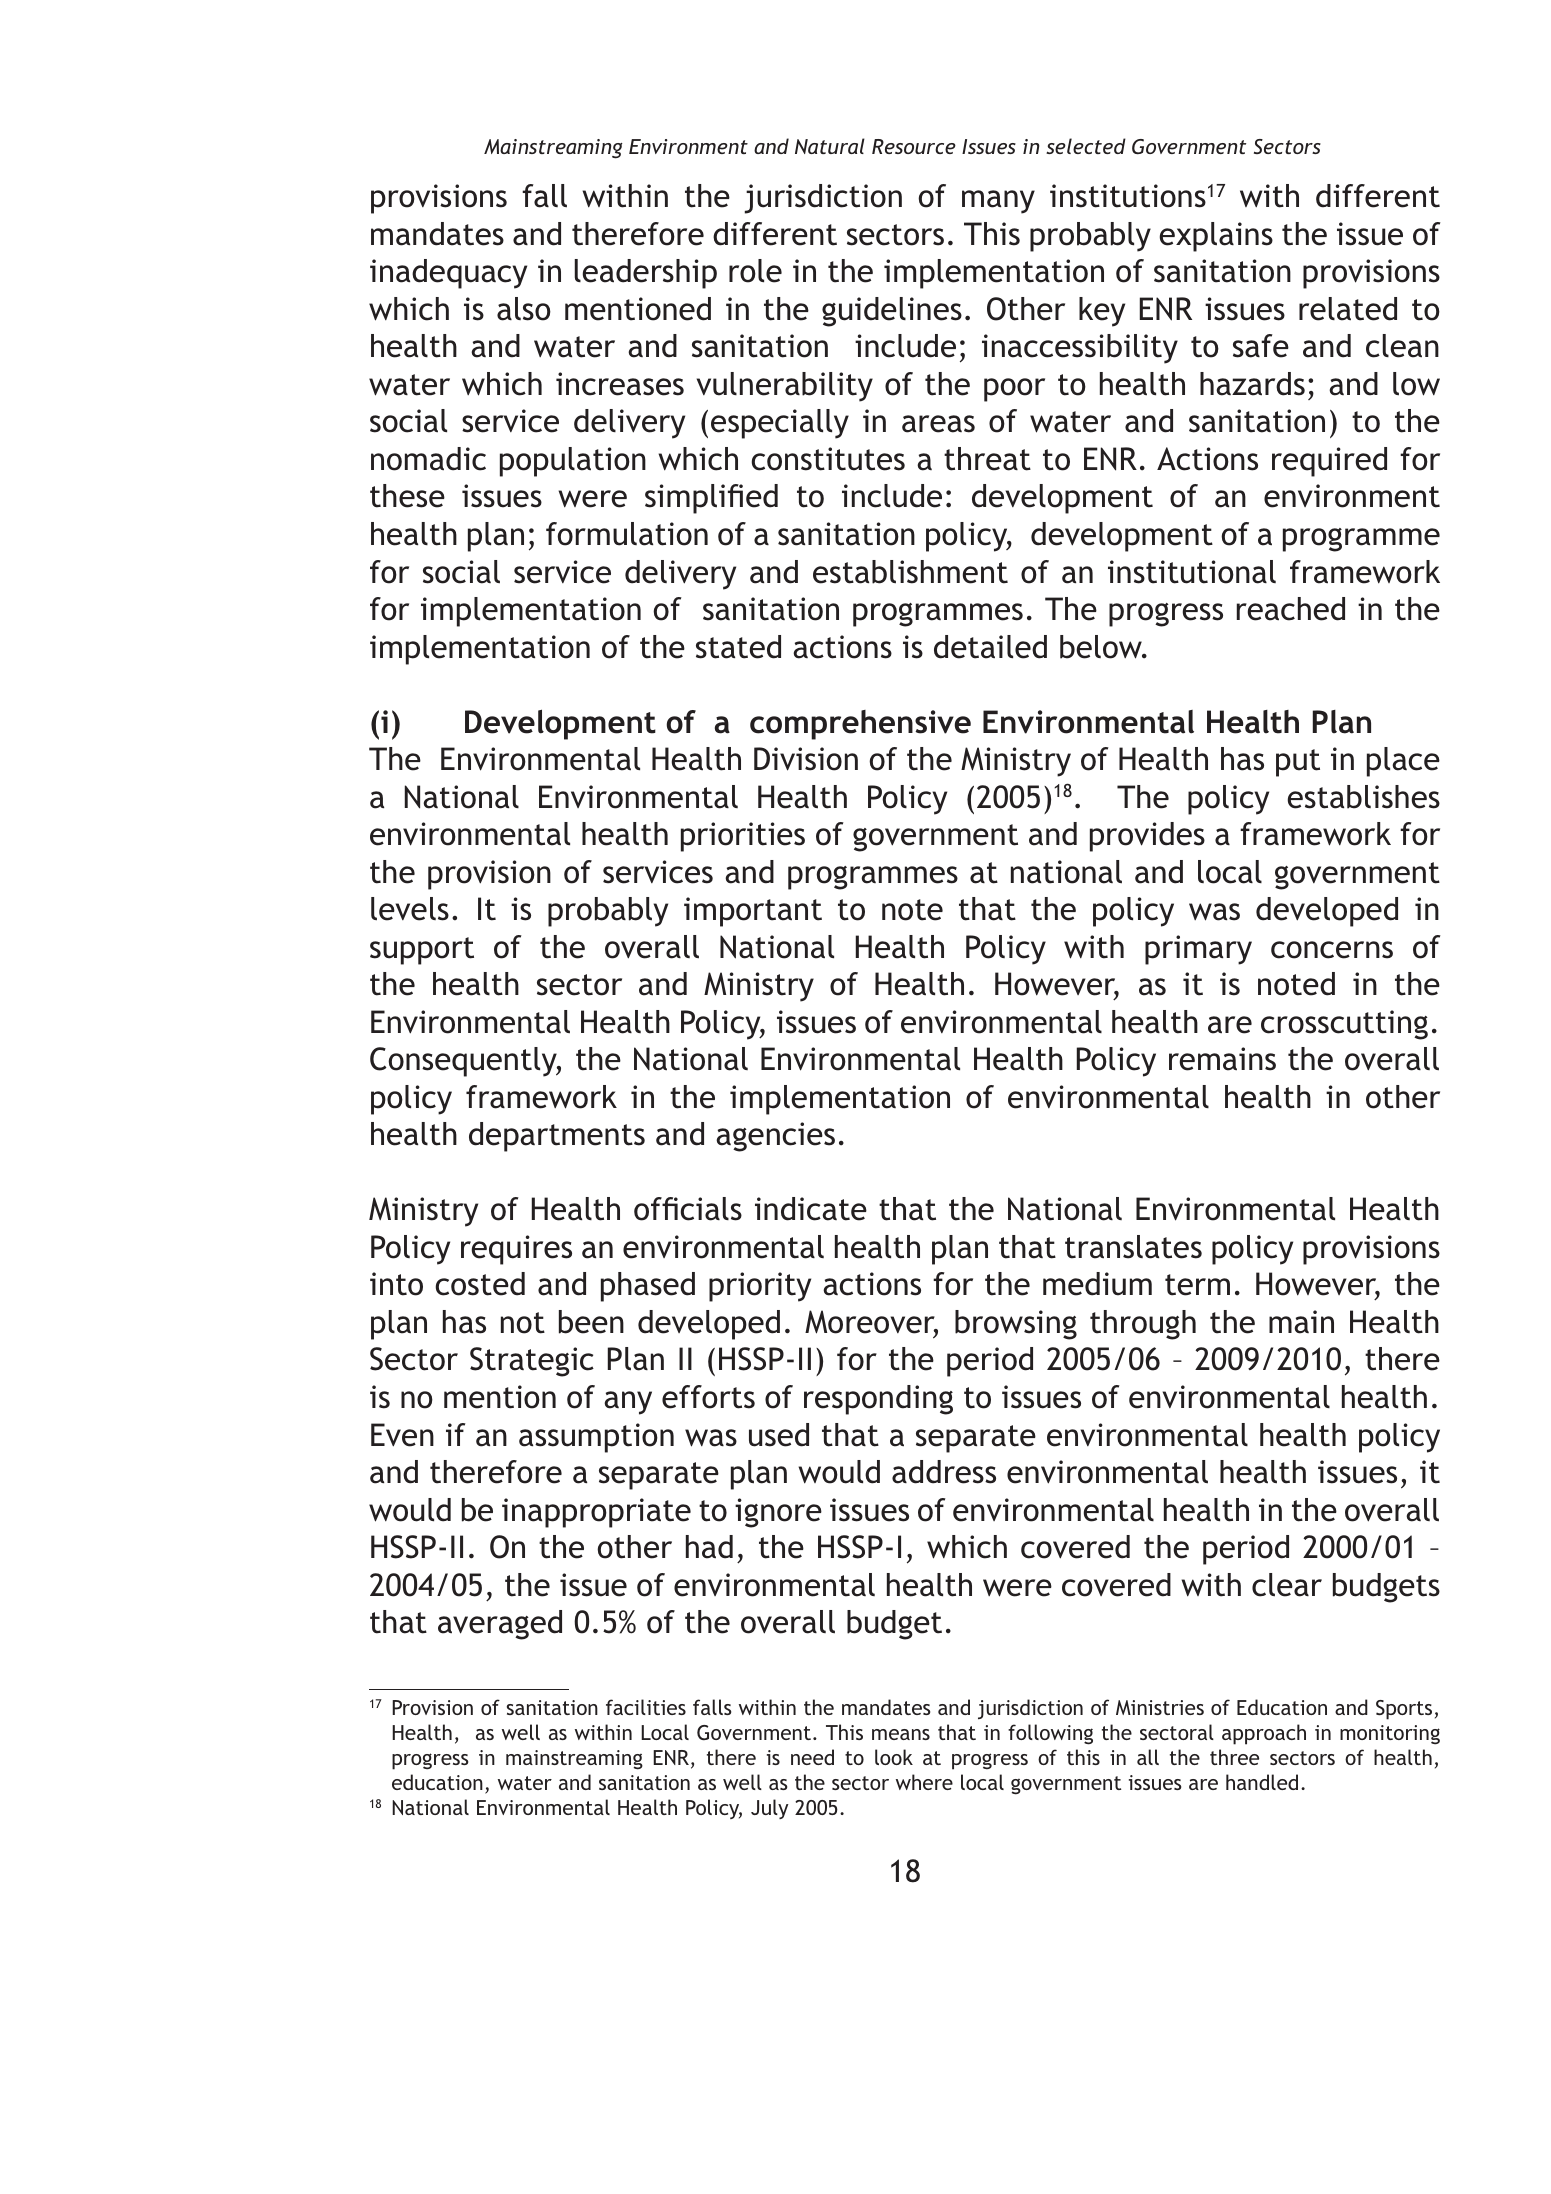 The width and height of the screenshot is (1551, 2194). I want to click on support, so click(422, 951).
